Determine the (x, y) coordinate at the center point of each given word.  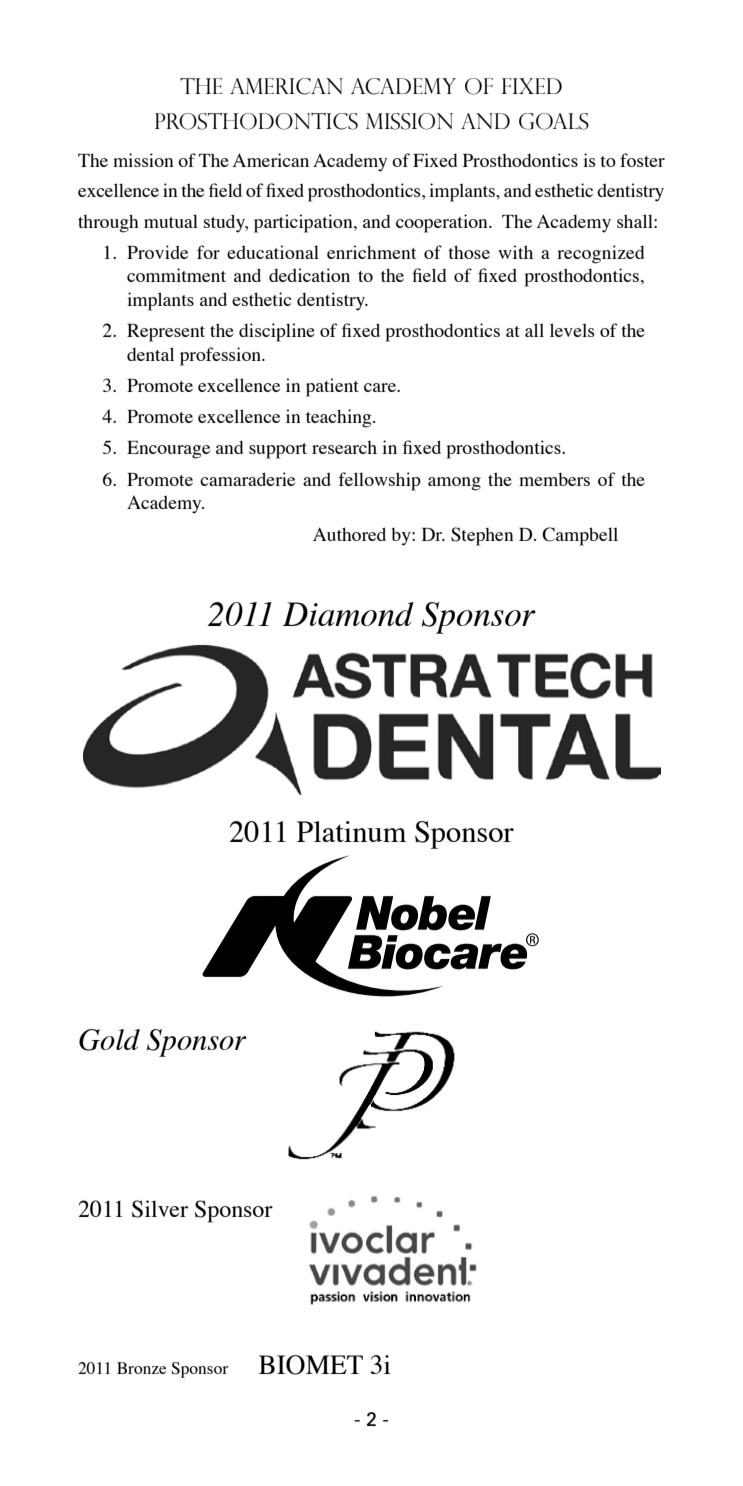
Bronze (142, 1368)
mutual (171, 221)
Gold (109, 1040)
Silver (160, 1209)
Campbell (580, 536)
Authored (349, 534)
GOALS (554, 121)
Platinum (351, 831)
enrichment (371, 252)
